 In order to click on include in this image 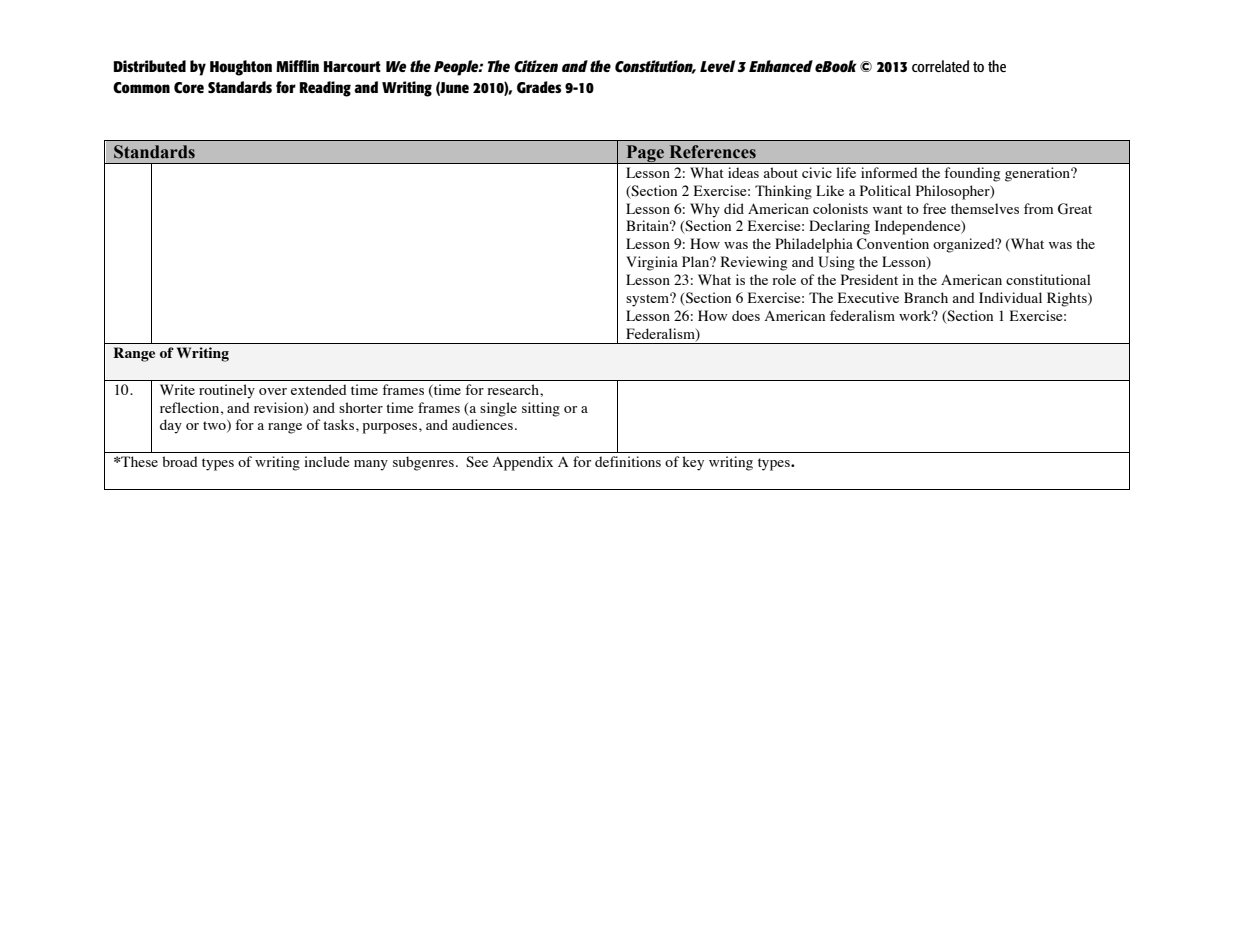, I will do `click(326, 461)`.
